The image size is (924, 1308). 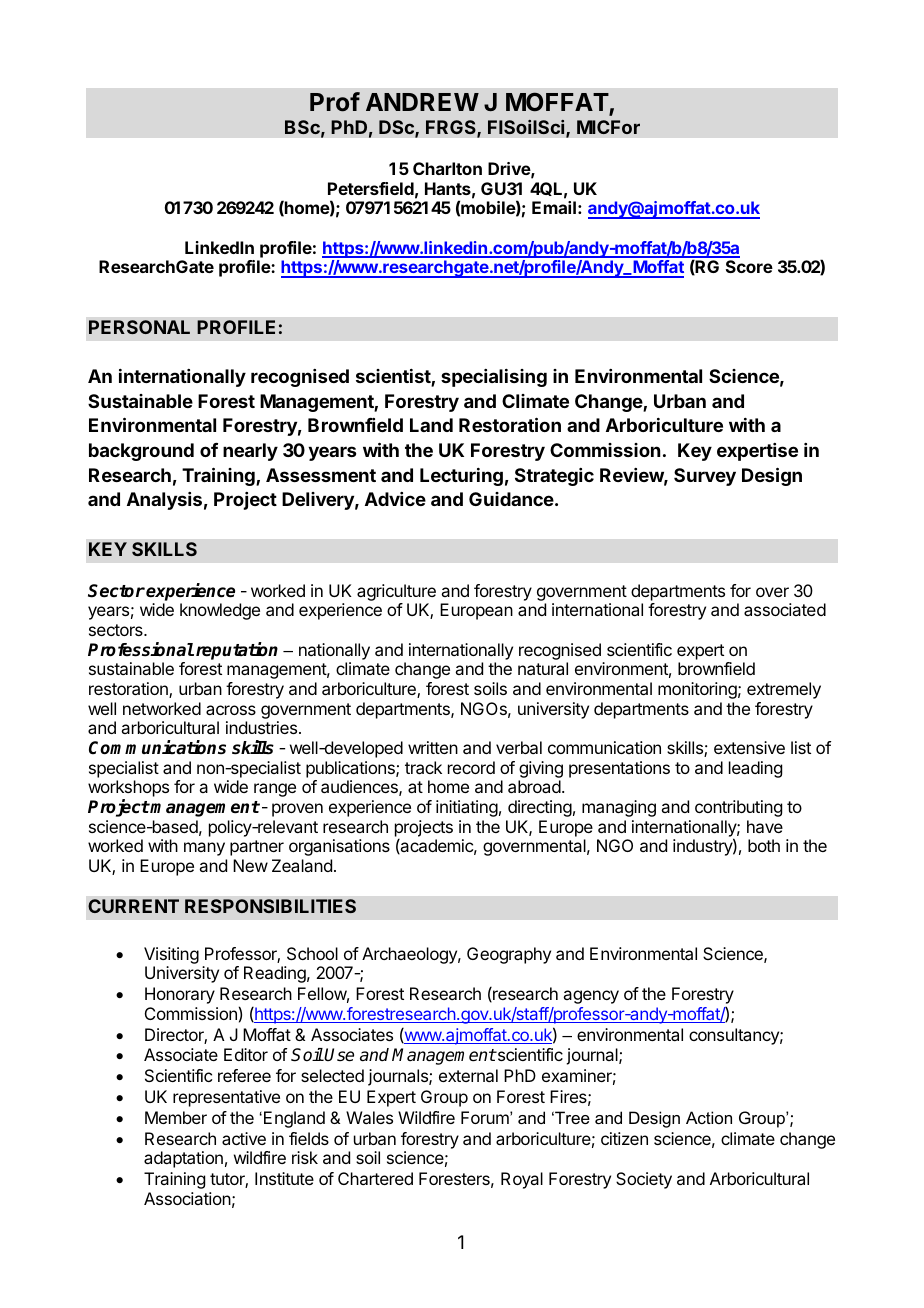 I want to click on ANDREW, so click(x=422, y=102).
